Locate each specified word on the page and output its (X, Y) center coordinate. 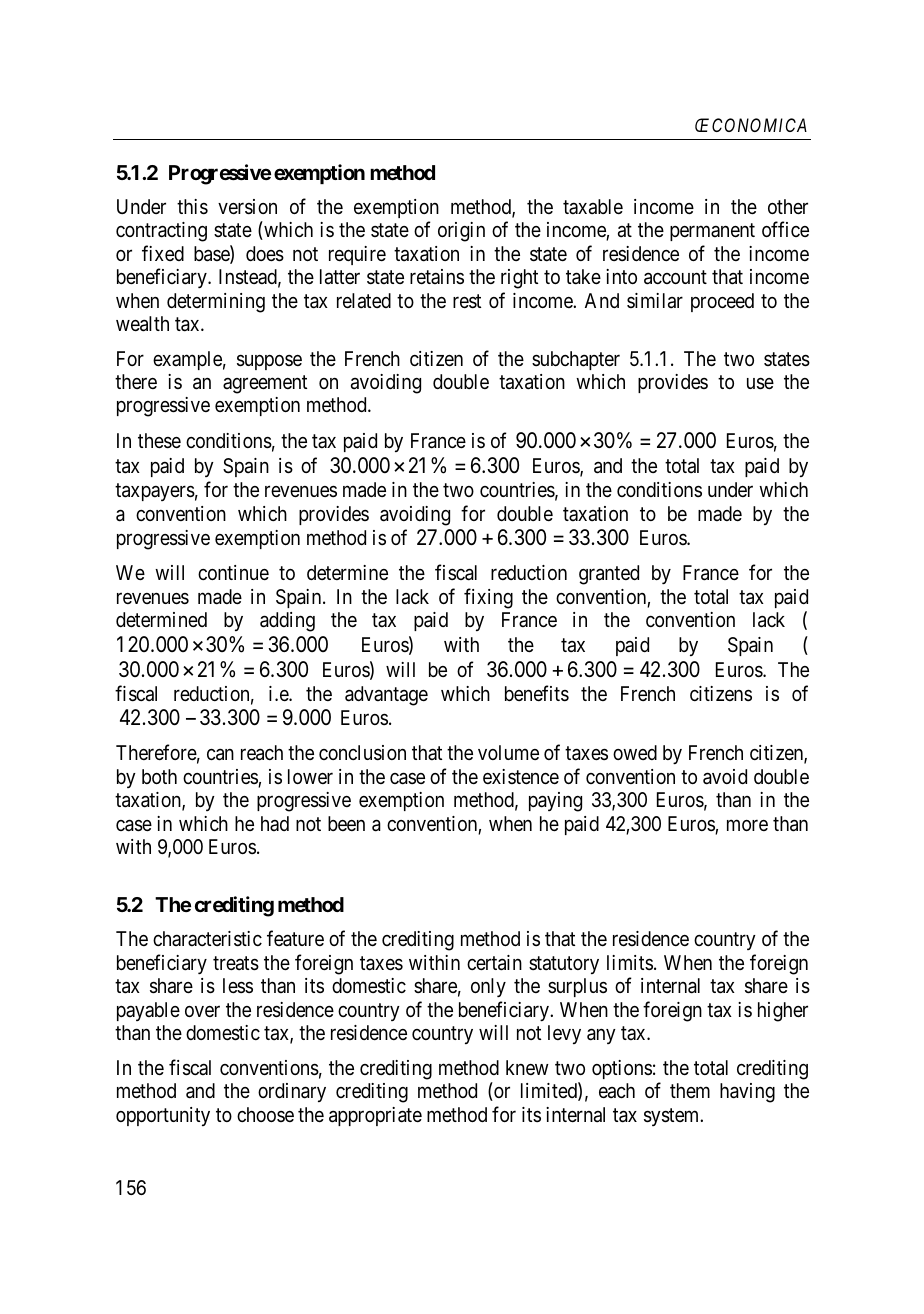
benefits (537, 693)
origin (461, 232)
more (747, 825)
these (159, 441)
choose (265, 1114)
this (192, 207)
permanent (712, 232)
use (760, 384)
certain (494, 963)
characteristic (207, 939)
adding (287, 622)
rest (467, 301)
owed (635, 752)
